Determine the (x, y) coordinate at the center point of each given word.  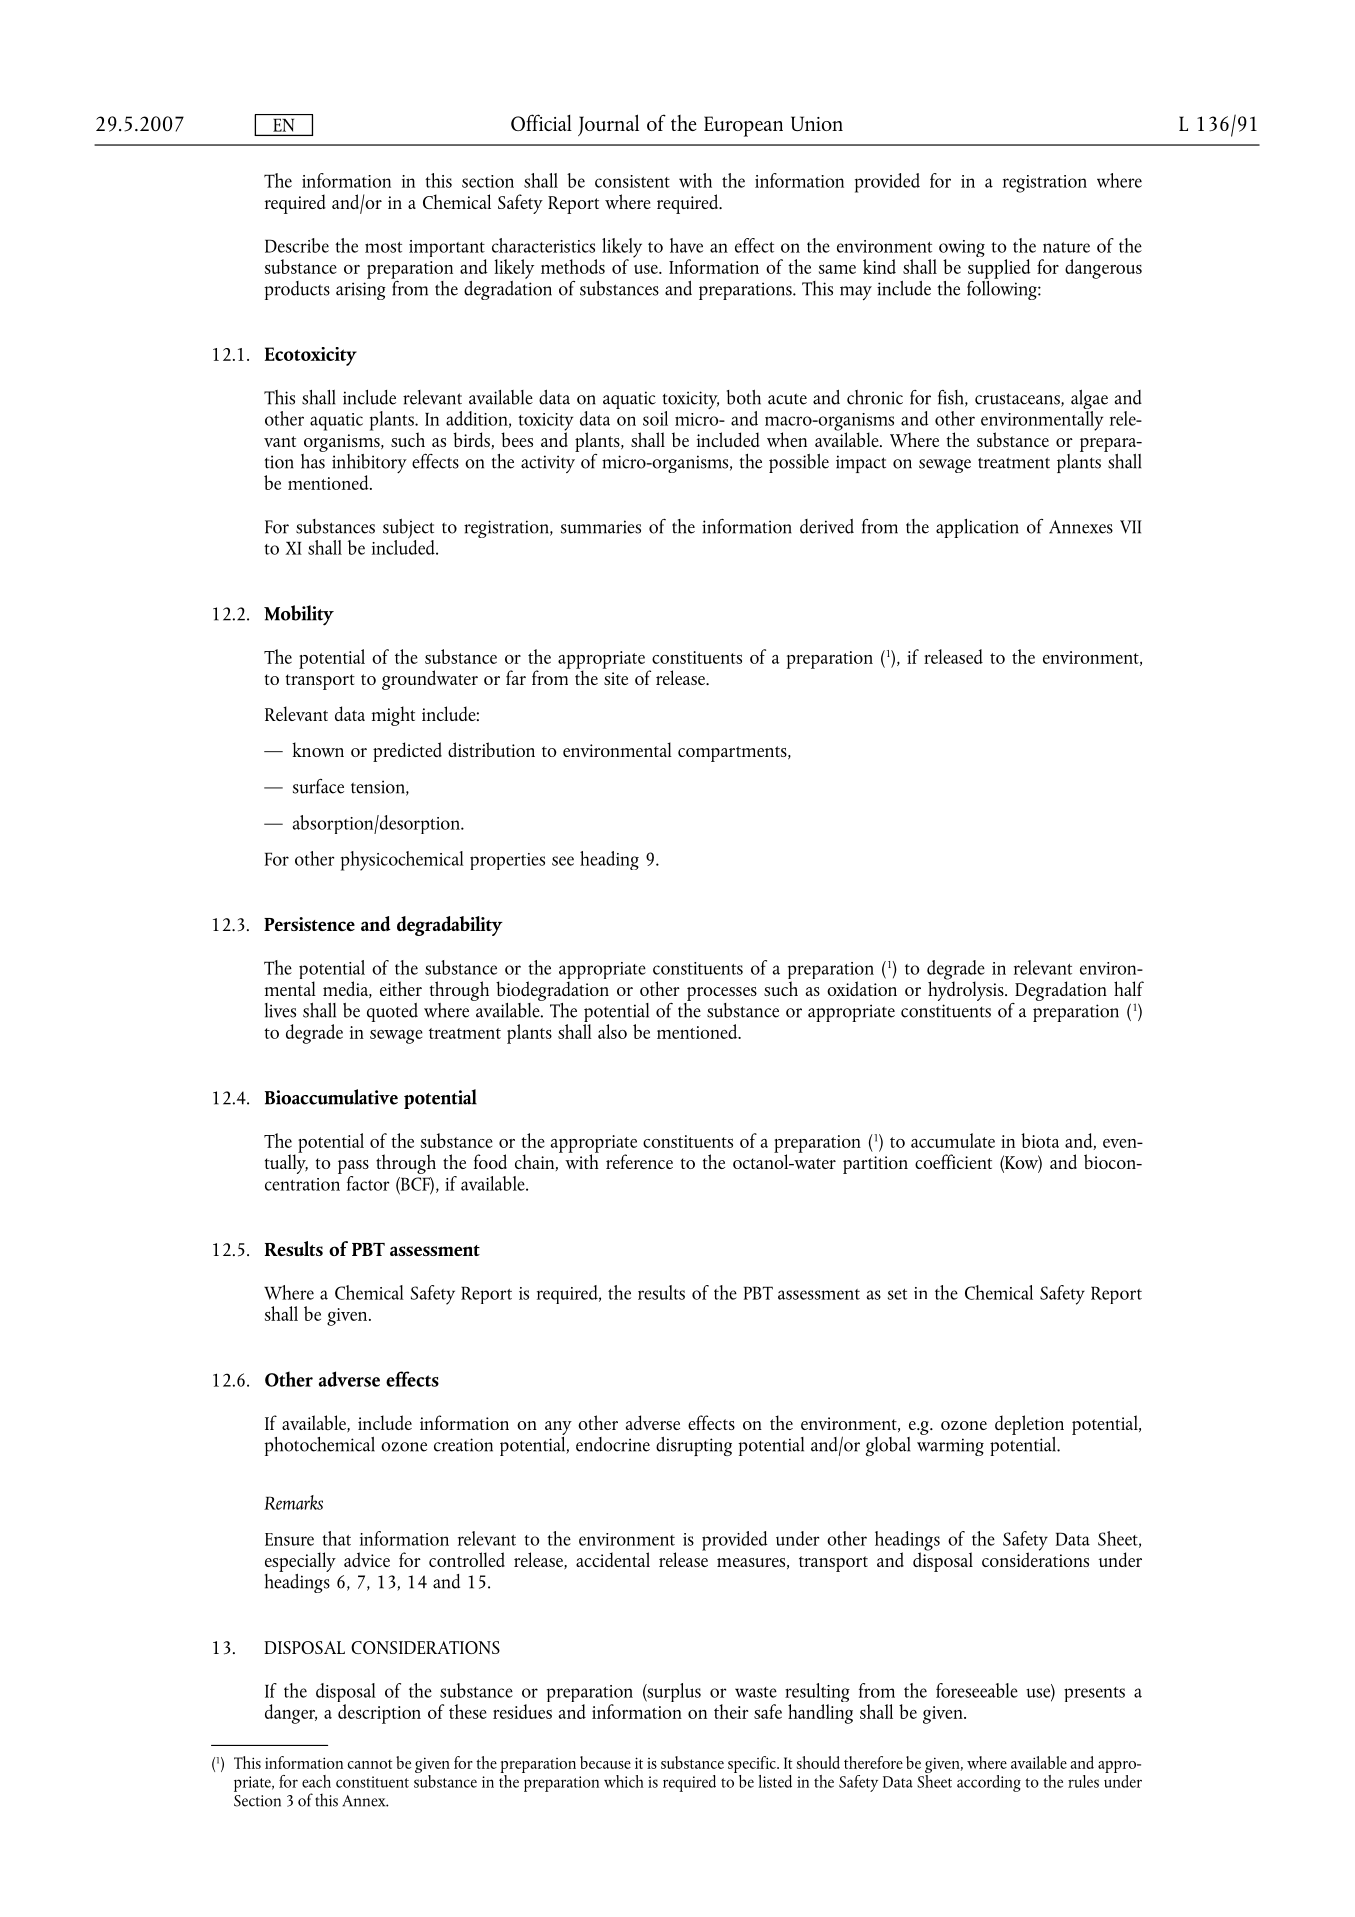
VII (1131, 527)
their (731, 1711)
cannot (370, 1764)
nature (1066, 247)
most (383, 247)
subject (408, 530)
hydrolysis (967, 990)
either (401, 988)
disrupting (694, 1446)
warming (950, 1447)
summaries (601, 527)
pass (353, 1167)
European (743, 126)
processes (722, 994)
